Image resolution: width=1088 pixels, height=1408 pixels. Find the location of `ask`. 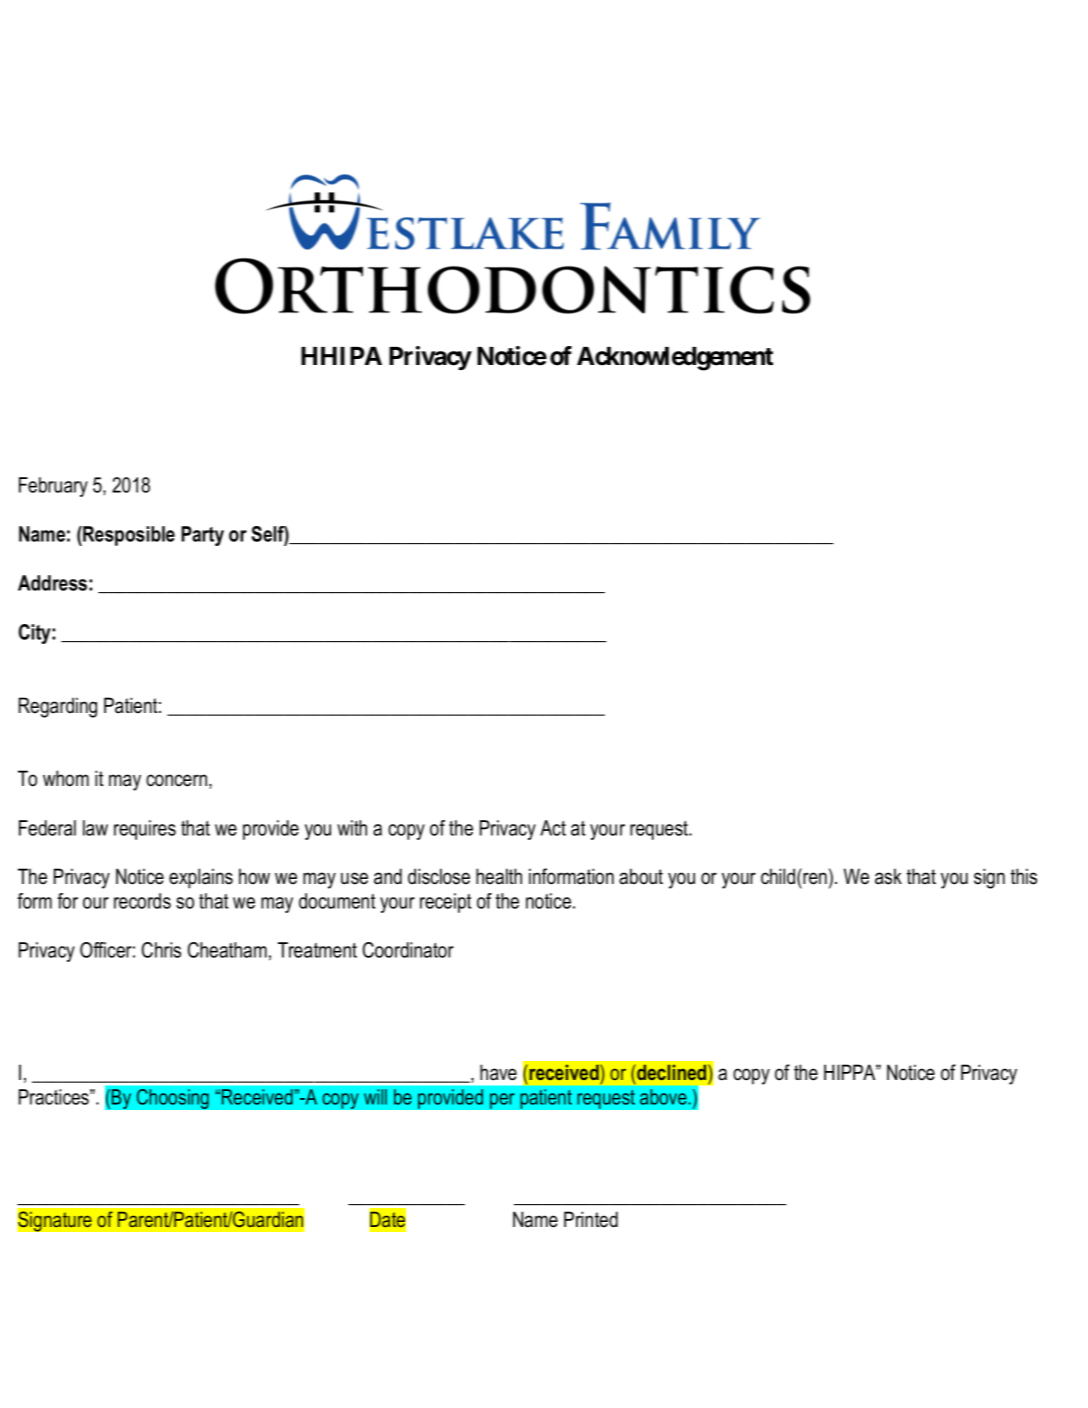

ask is located at coordinates (888, 876).
